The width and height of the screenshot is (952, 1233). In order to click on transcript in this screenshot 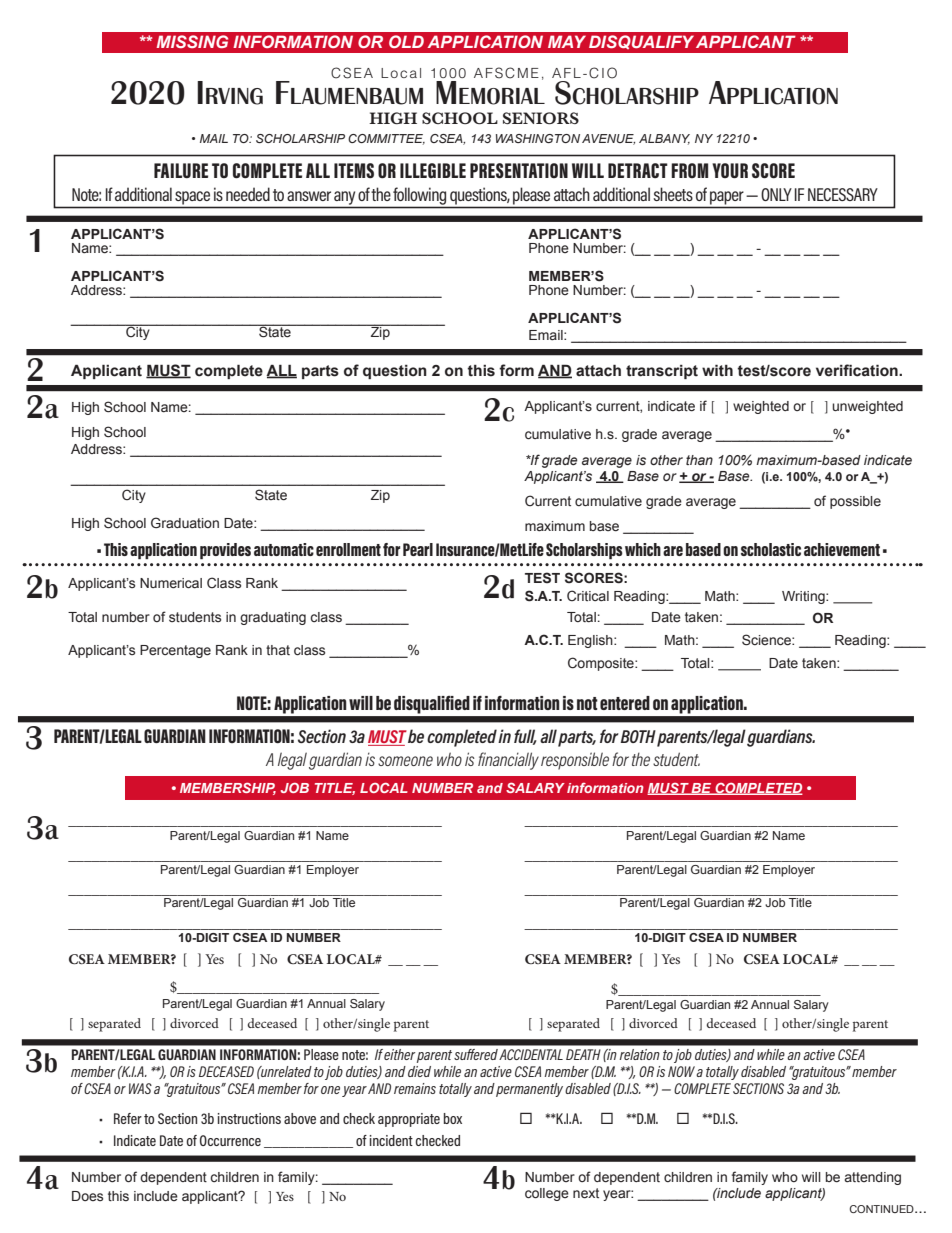, I will do `click(662, 372)`.
